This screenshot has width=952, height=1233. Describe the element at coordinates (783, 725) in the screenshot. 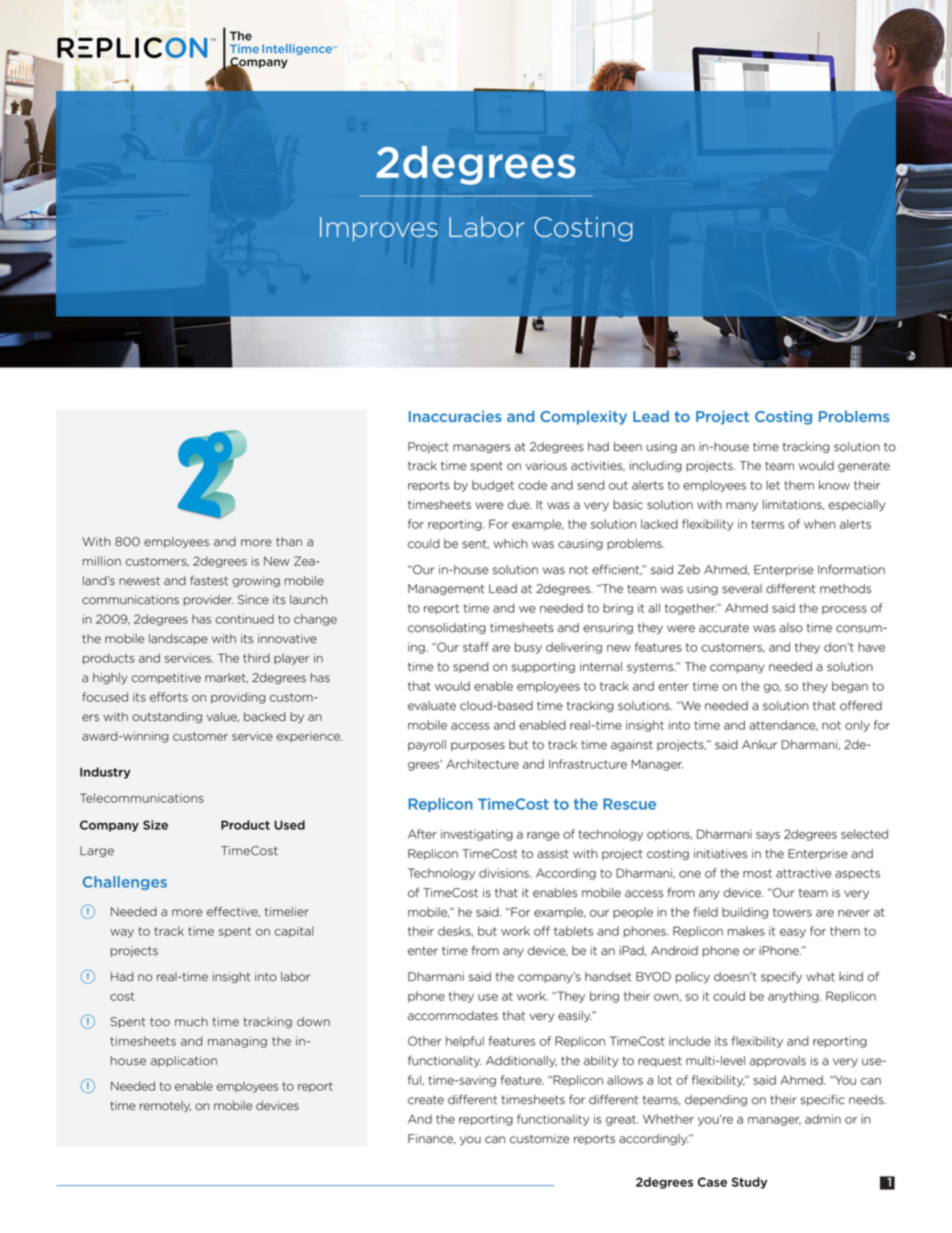

I see `attendance` at that location.
